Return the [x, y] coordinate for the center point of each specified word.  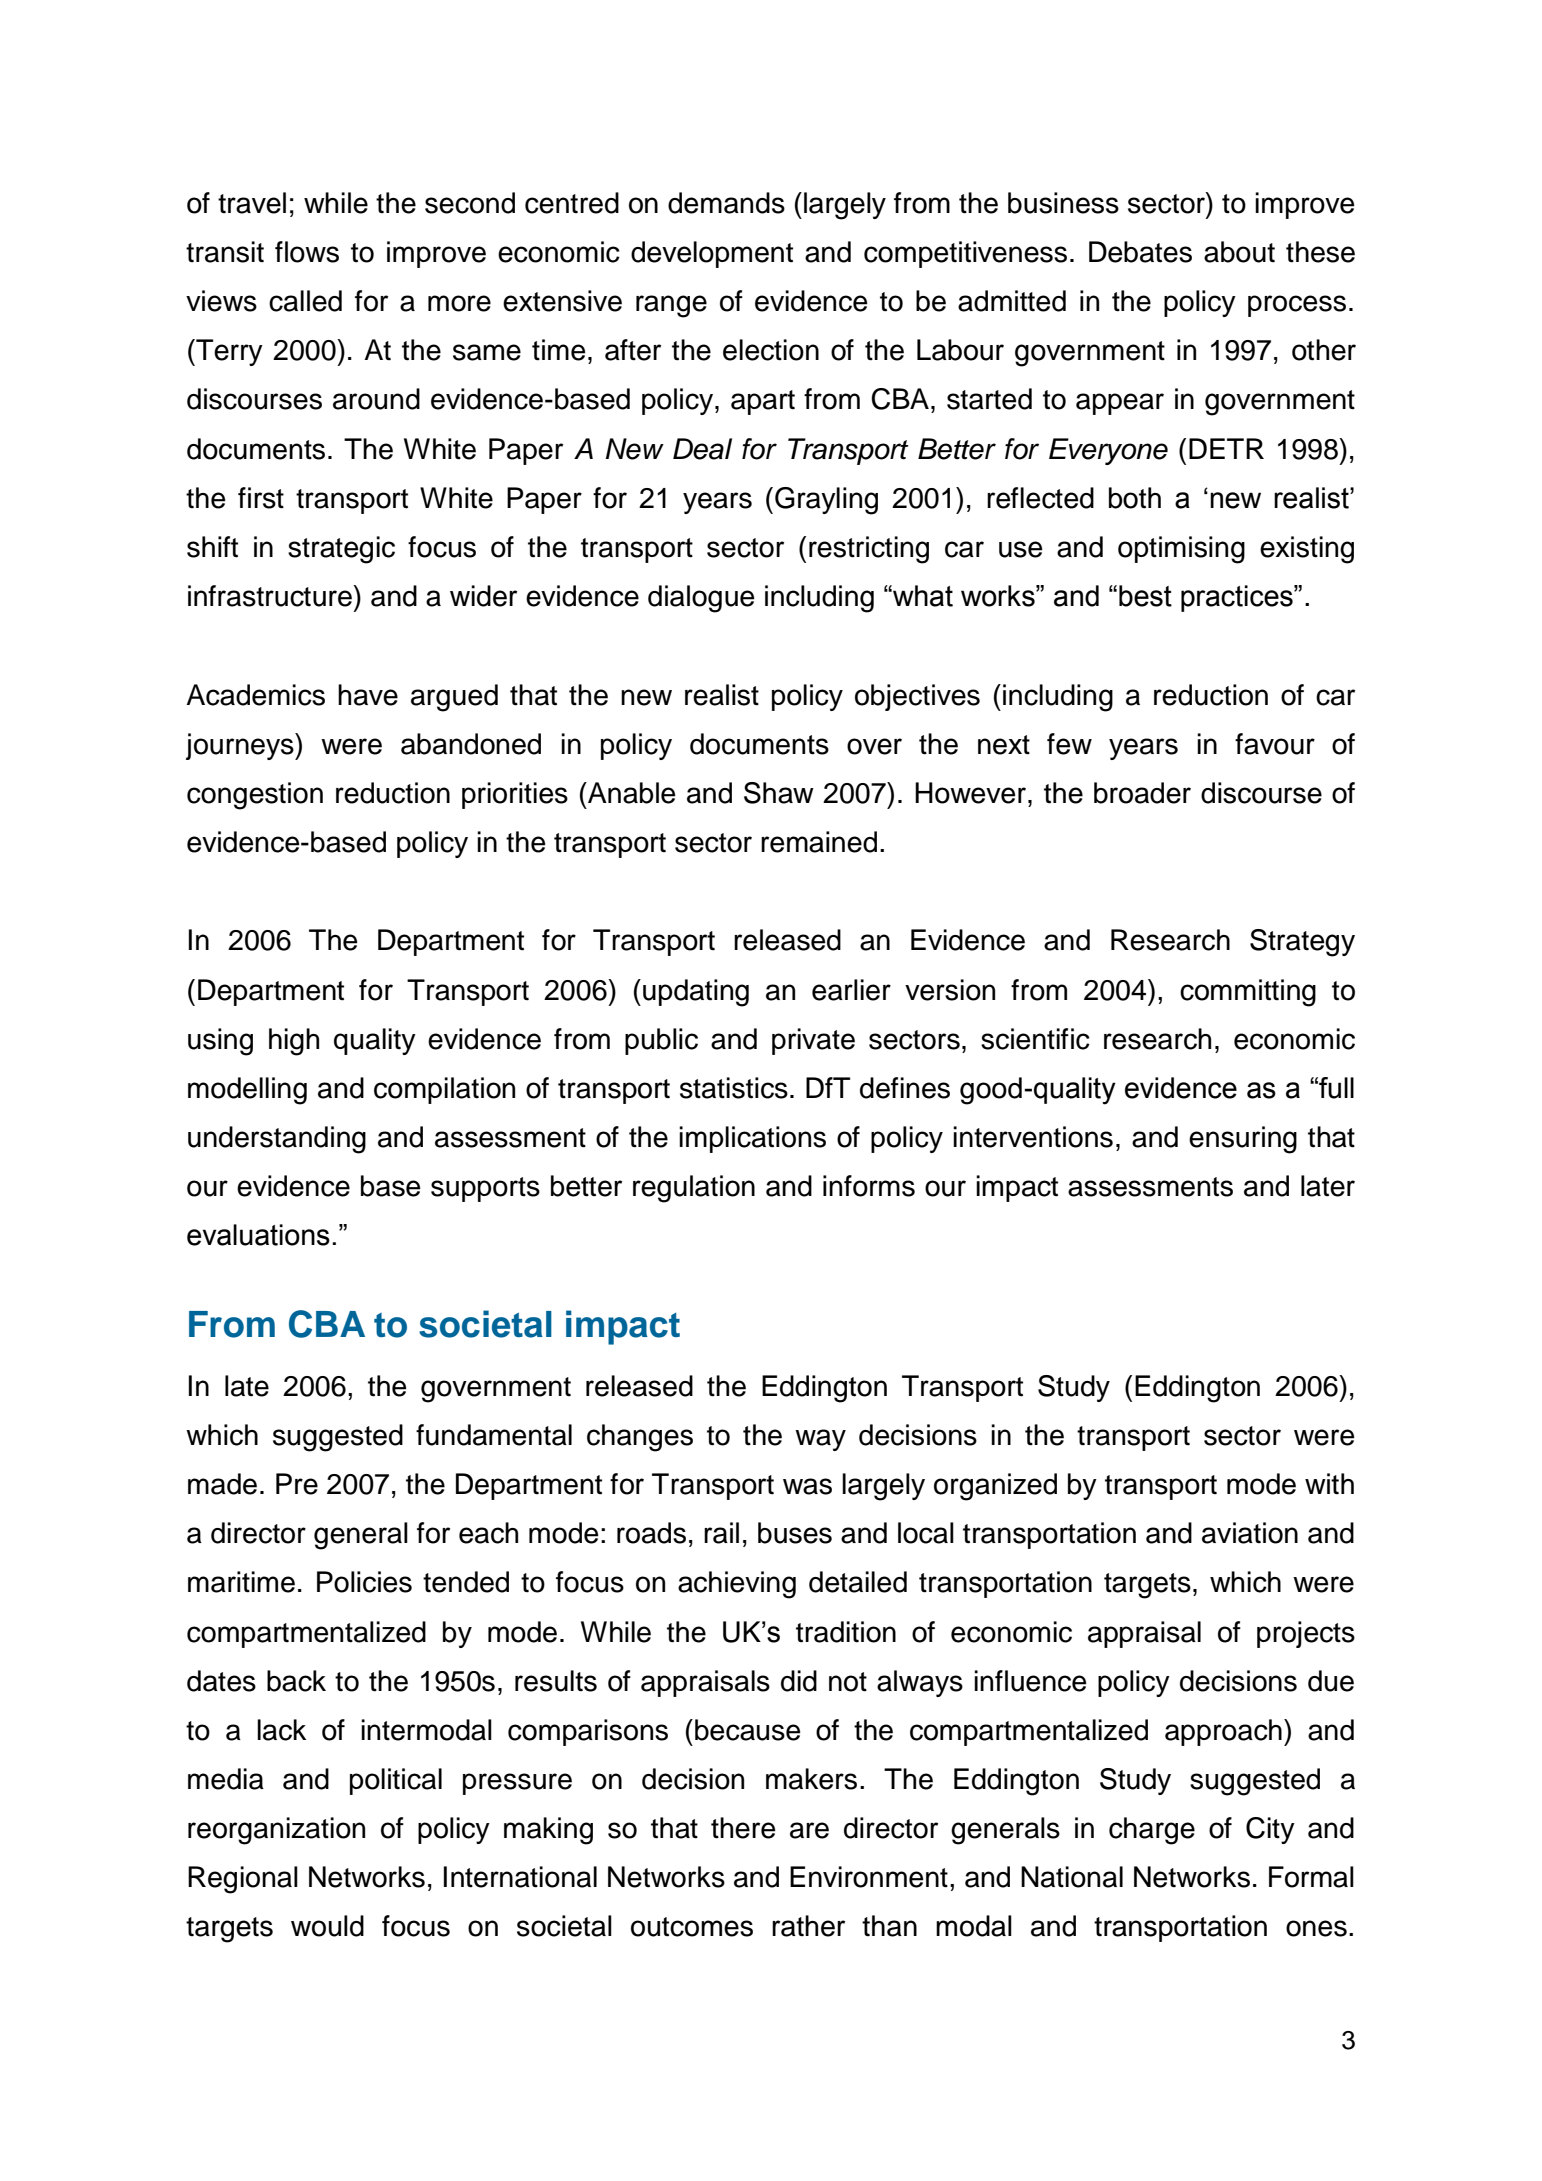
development [712, 254]
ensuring [1243, 1140]
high [294, 1042]
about [1239, 252]
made [222, 1484]
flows [307, 252]
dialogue [701, 599]
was [807, 1486]
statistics [734, 1088]
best [1145, 596]
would [327, 1926]
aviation [1250, 1533]
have [368, 695]
